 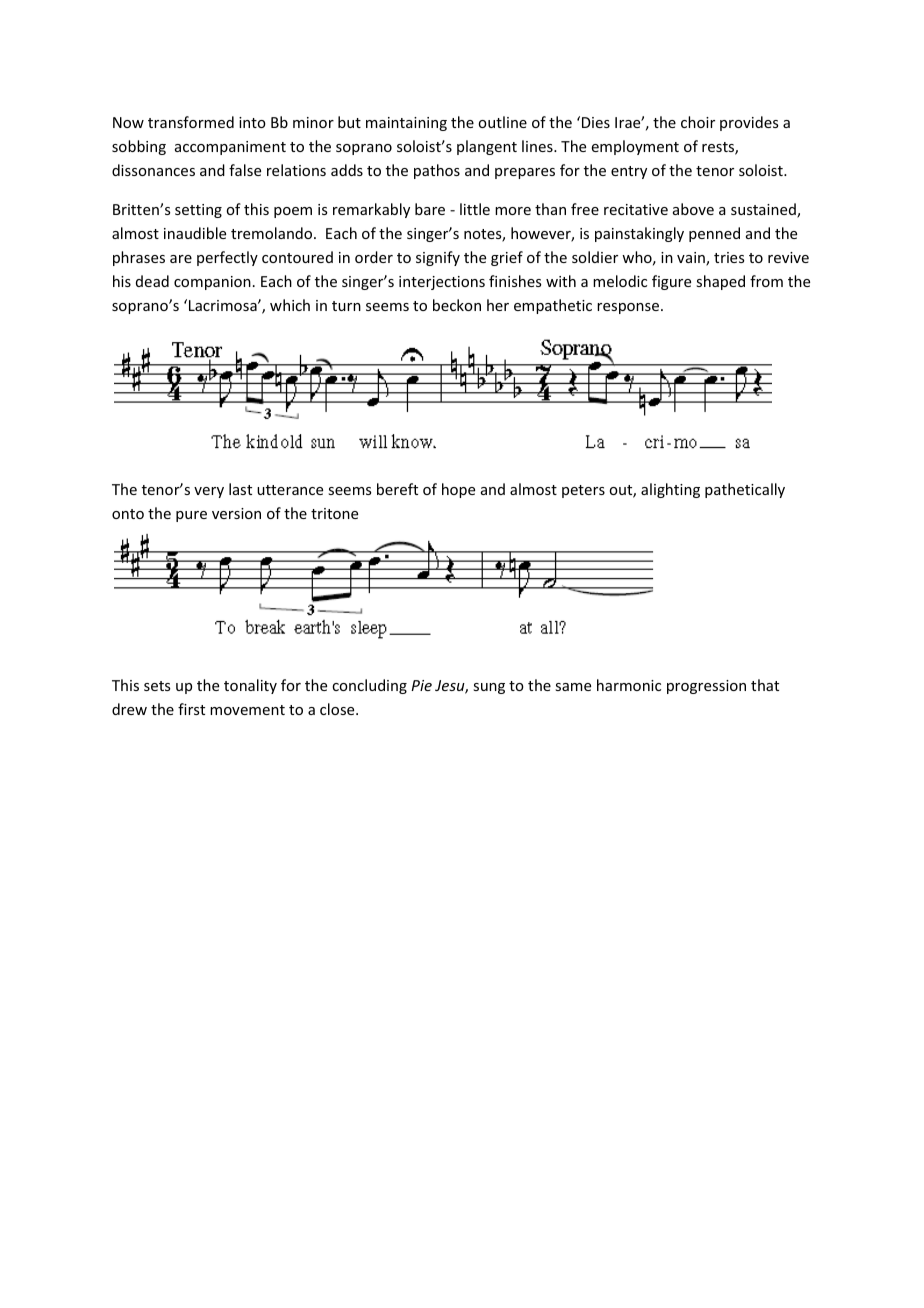 What do you see at coordinates (502, 122) in the screenshot?
I see `outline` at bounding box center [502, 122].
